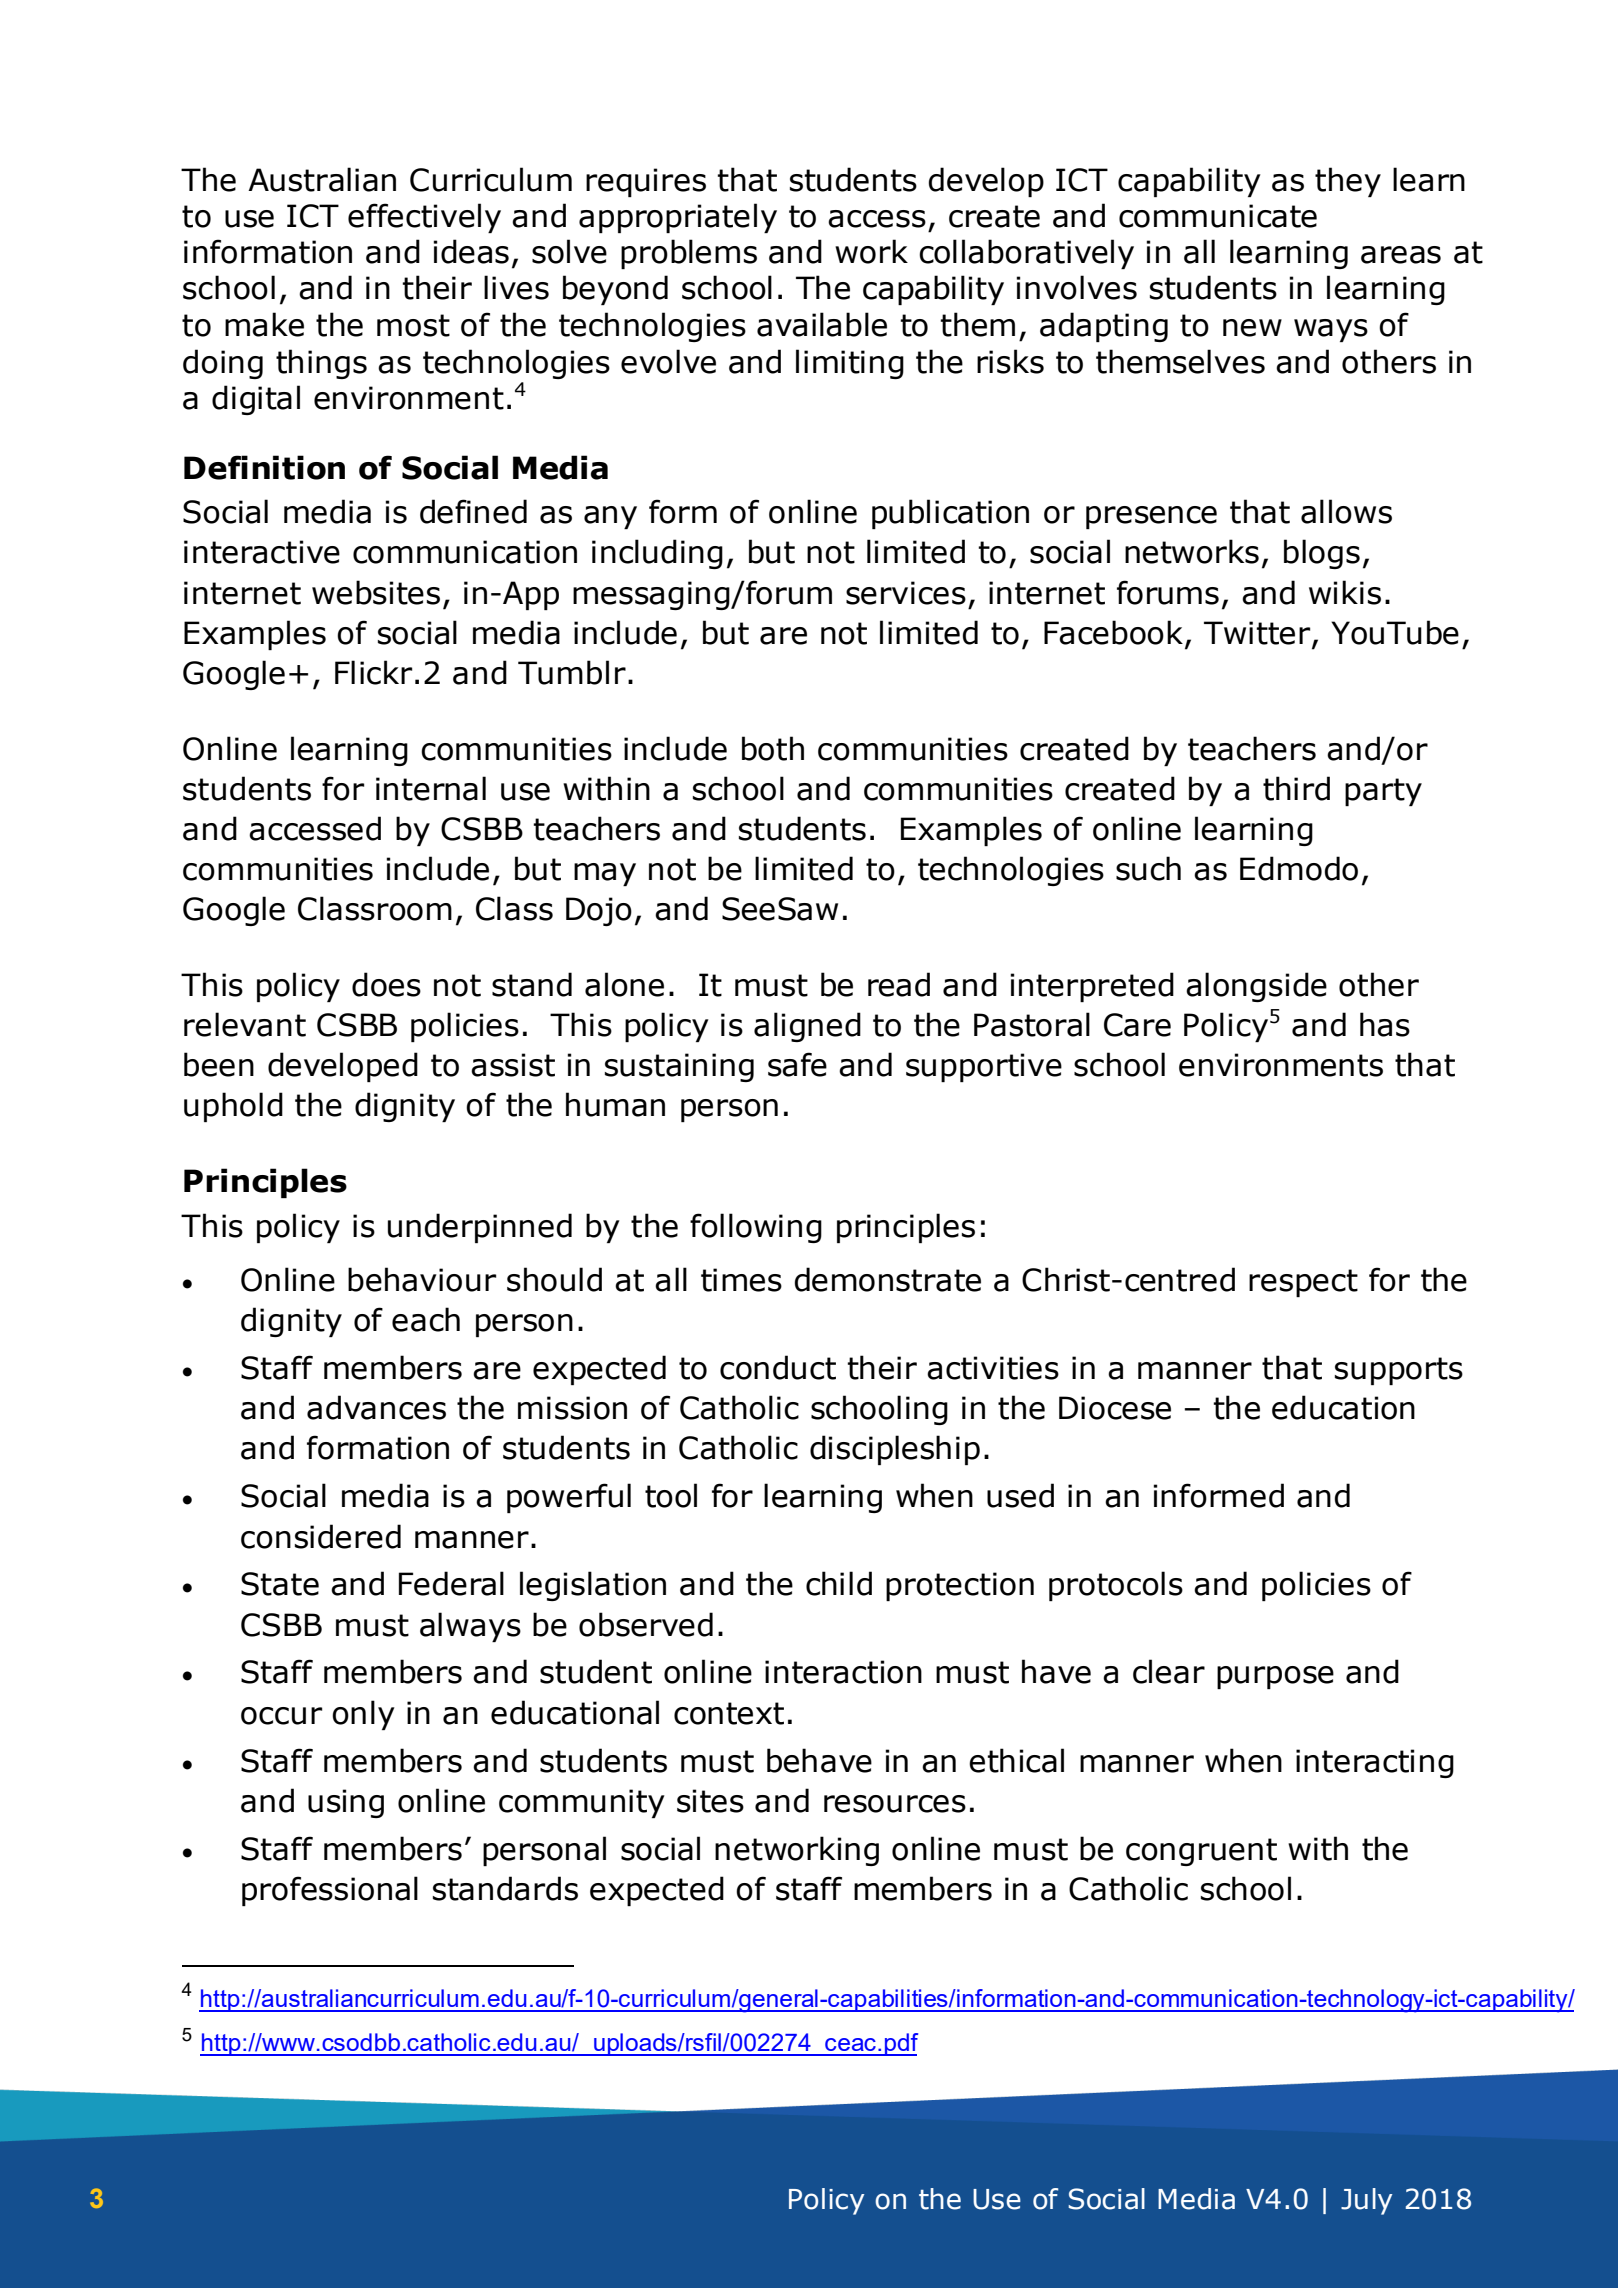 The width and height of the screenshot is (1618, 2288). I want to click on professional, so click(330, 1891).
